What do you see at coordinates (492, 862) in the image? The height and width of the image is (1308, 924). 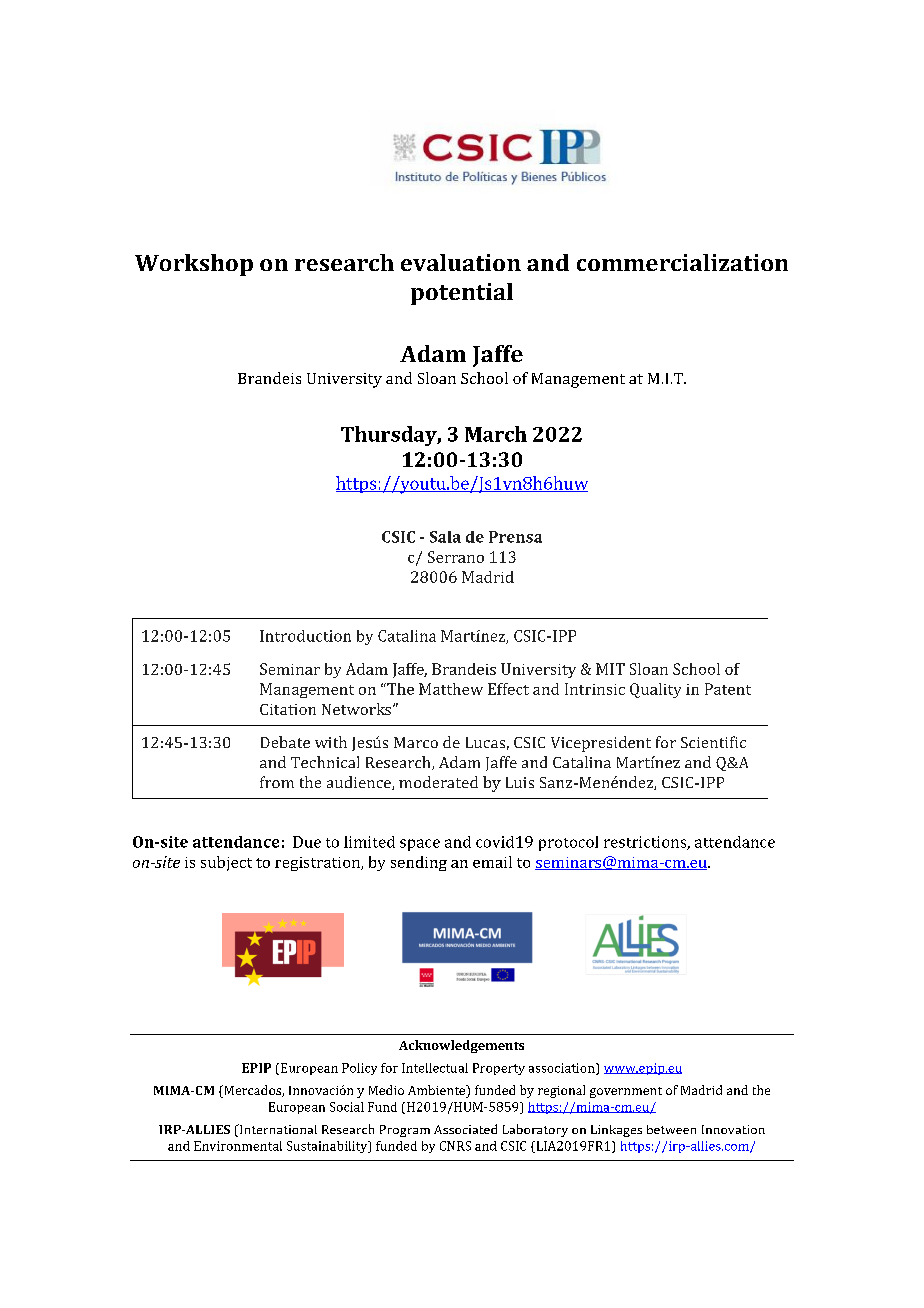 I see `email` at bounding box center [492, 862].
